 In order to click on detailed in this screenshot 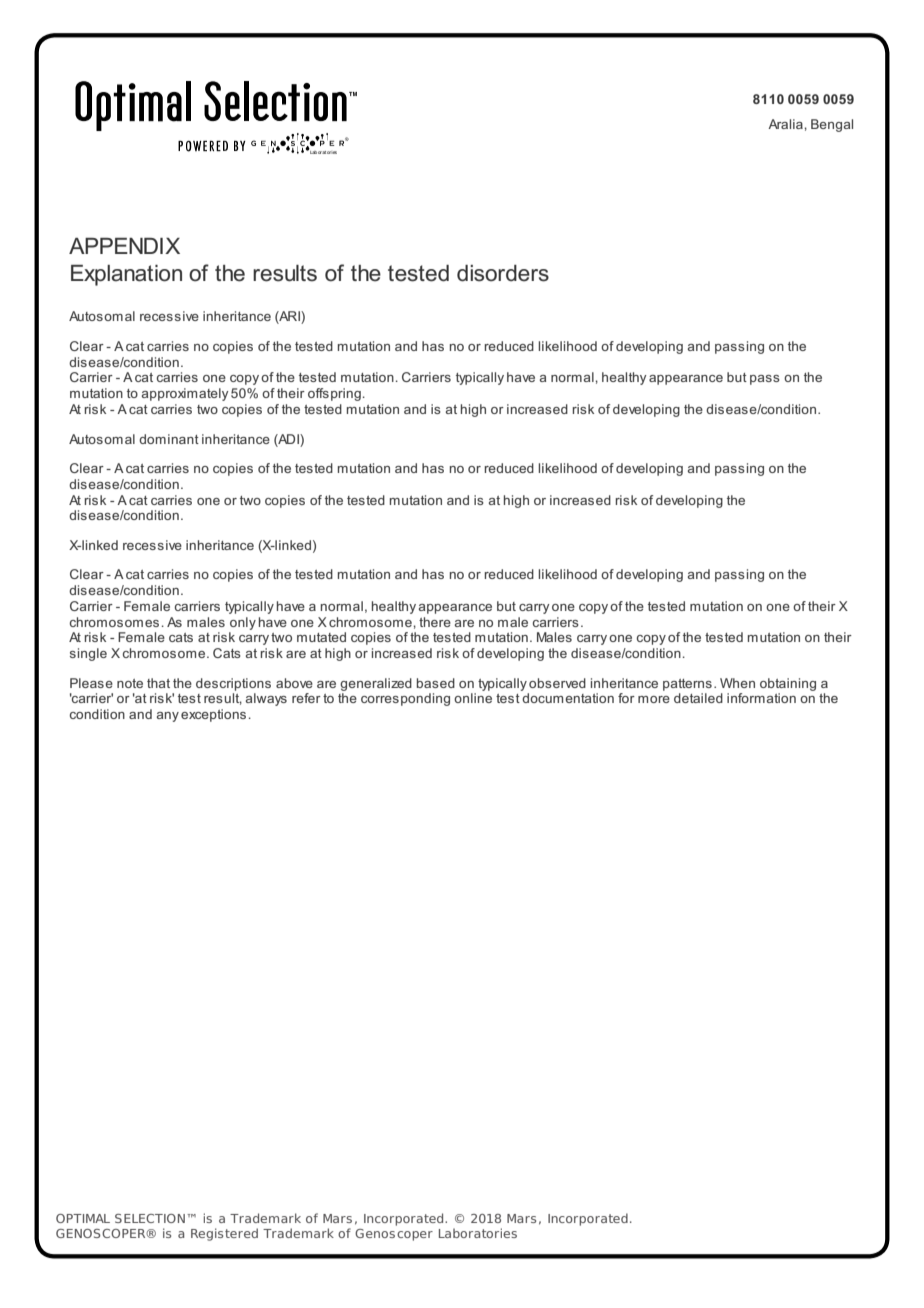, I will do `click(698, 698)`.
